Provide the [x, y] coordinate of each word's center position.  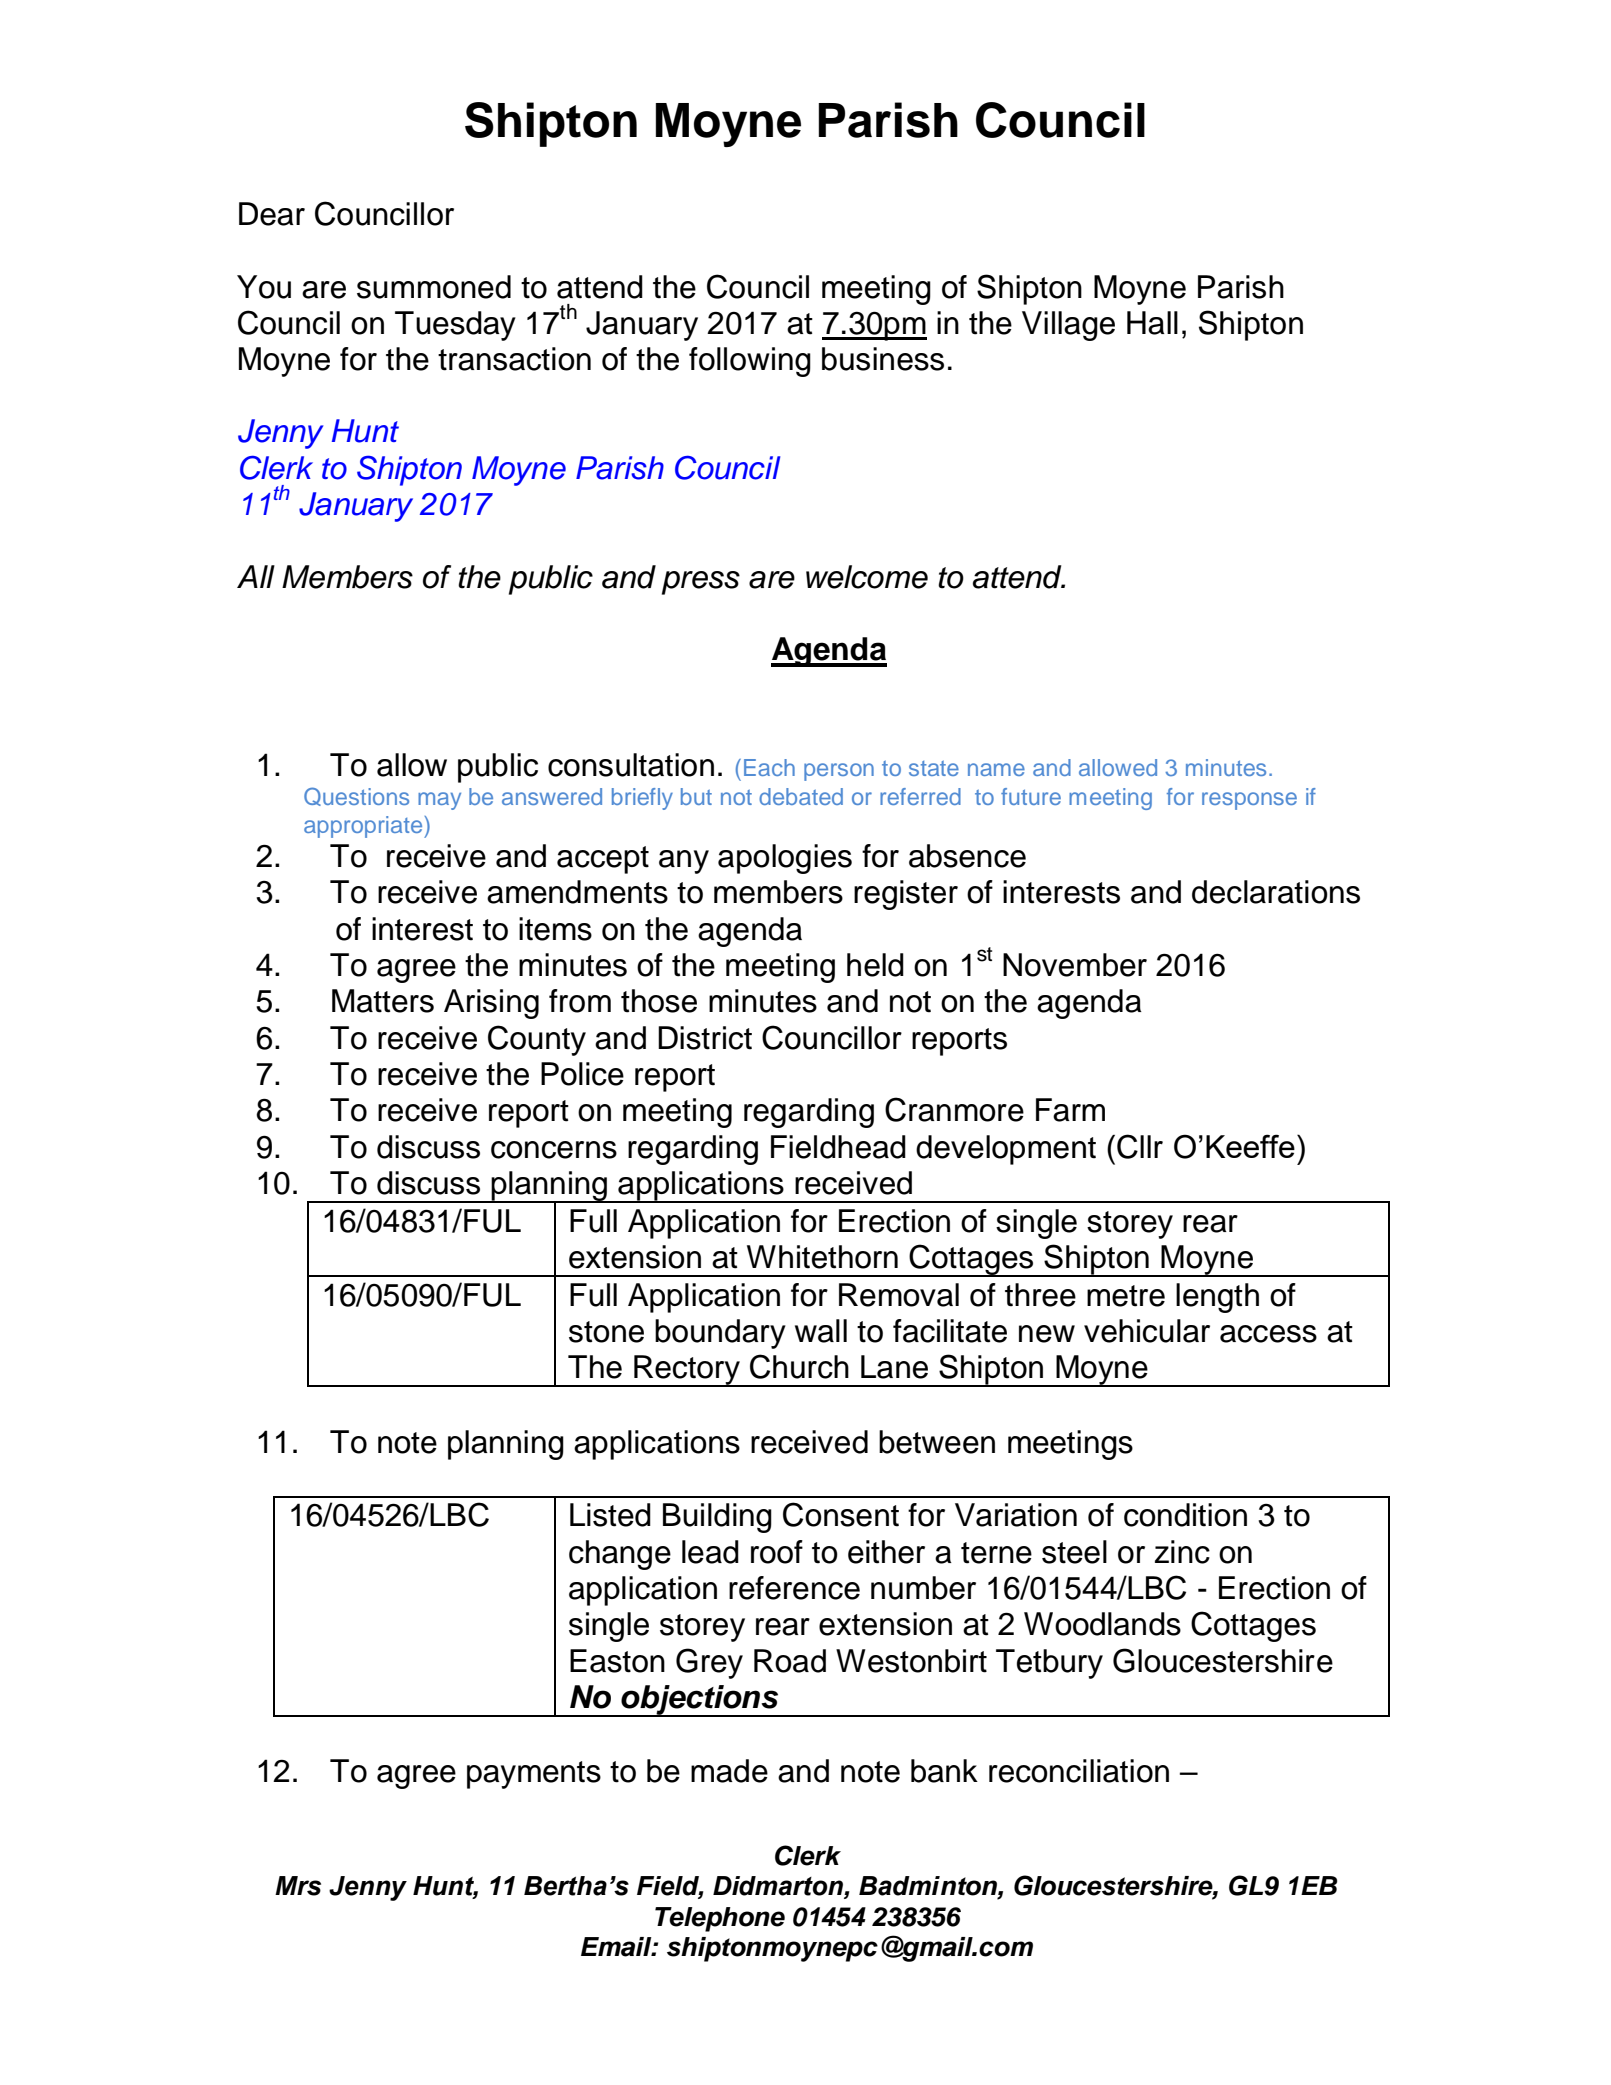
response [1249, 801]
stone [606, 1332]
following [750, 362]
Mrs [298, 1886]
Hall [1152, 323]
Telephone [720, 1919]
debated [801, 796]
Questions [356, 796]
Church [799, 1366]
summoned [434, 287]
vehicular [1147, 1331]
